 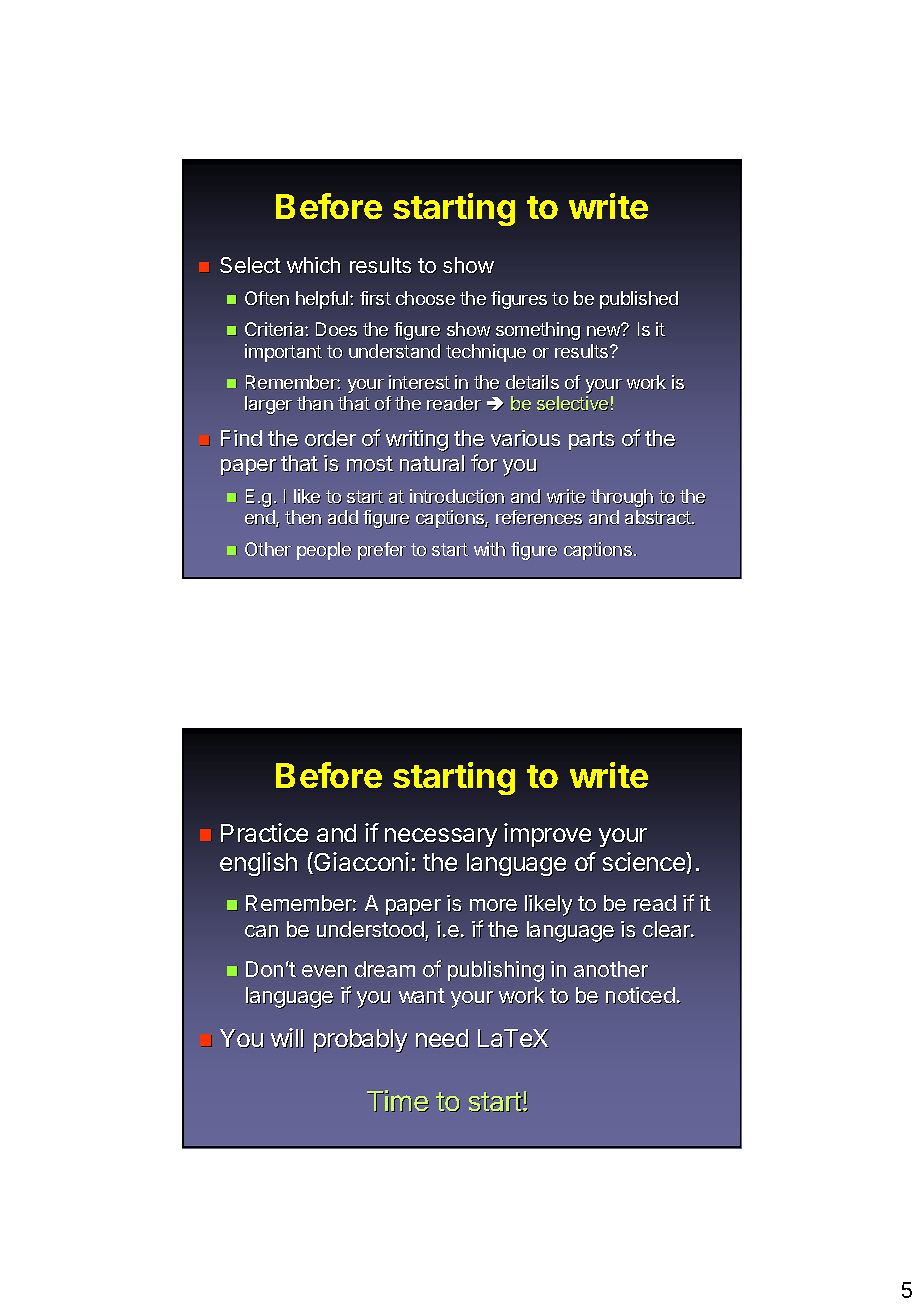 What do you see at coordinates (375, 298) in the document?
I see `first` at bounding box center [375, 298].
